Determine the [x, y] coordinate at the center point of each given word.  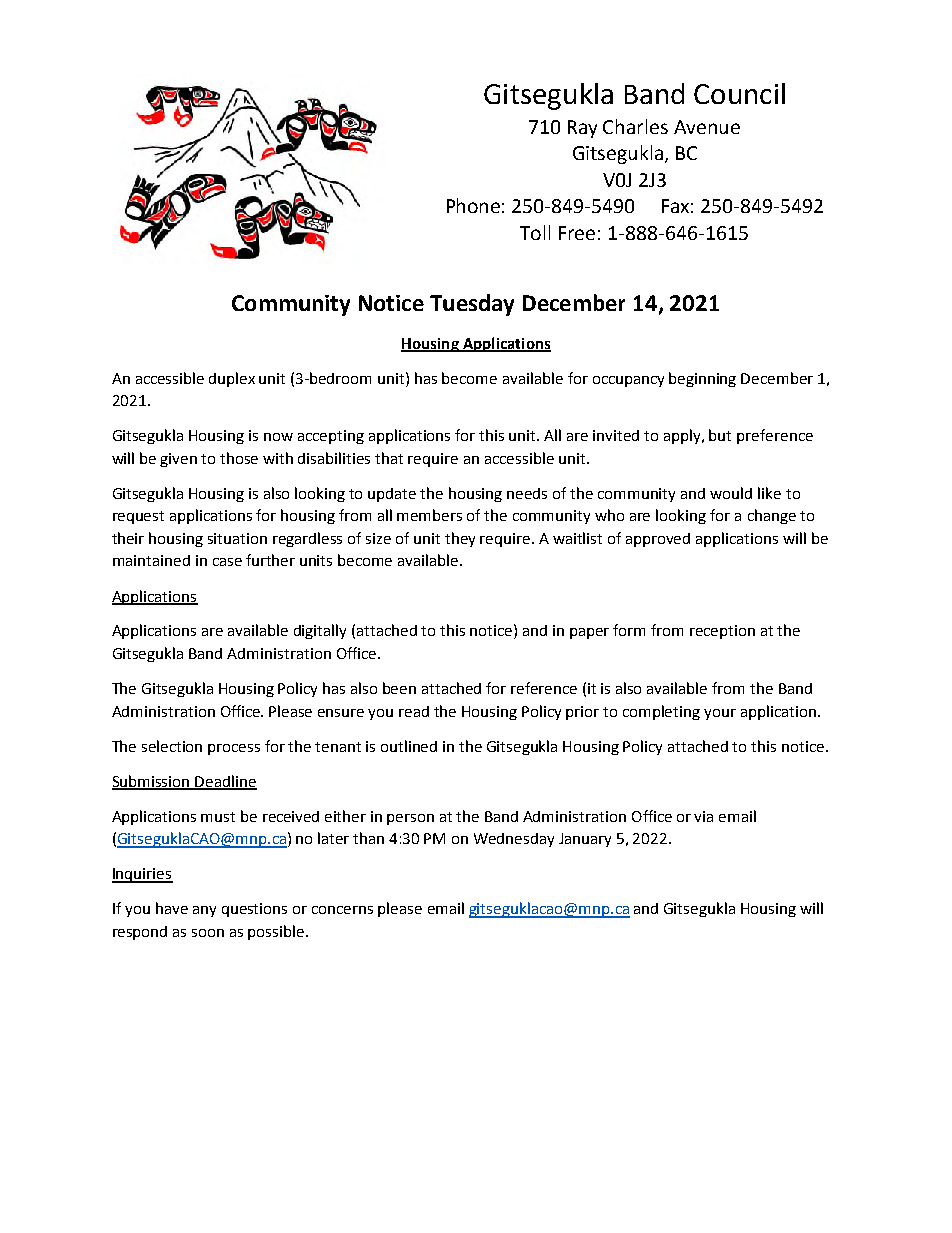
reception [722, 632]
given [178, 460]
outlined [409, 746]
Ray [582, 129]
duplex [232, 379]
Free [577, 233]
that [389, 458]
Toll [535, 232]
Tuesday [472, 305]
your [720, 714]
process [234, 749]
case [227, 562]
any [204, 911]
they [460, 539]
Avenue [707, 127]
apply [683, 436]
